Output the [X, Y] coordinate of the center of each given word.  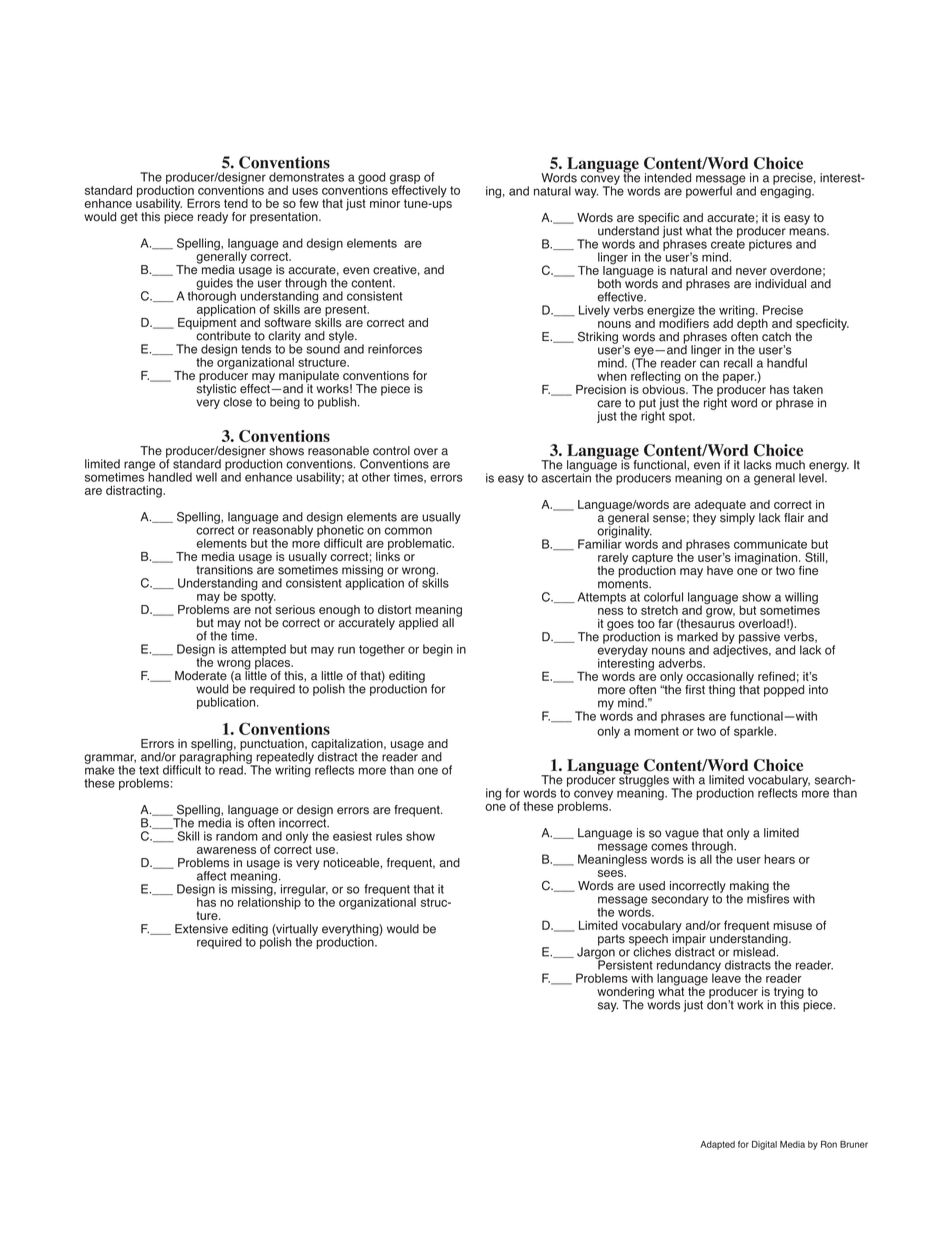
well [206, 477]
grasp [406, 180]
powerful [710, 191]
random [237, 836]
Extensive [201, 929]
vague [682, 836]
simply [737, 517]
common [408, 531]
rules [389, 836]
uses [305, 191]
